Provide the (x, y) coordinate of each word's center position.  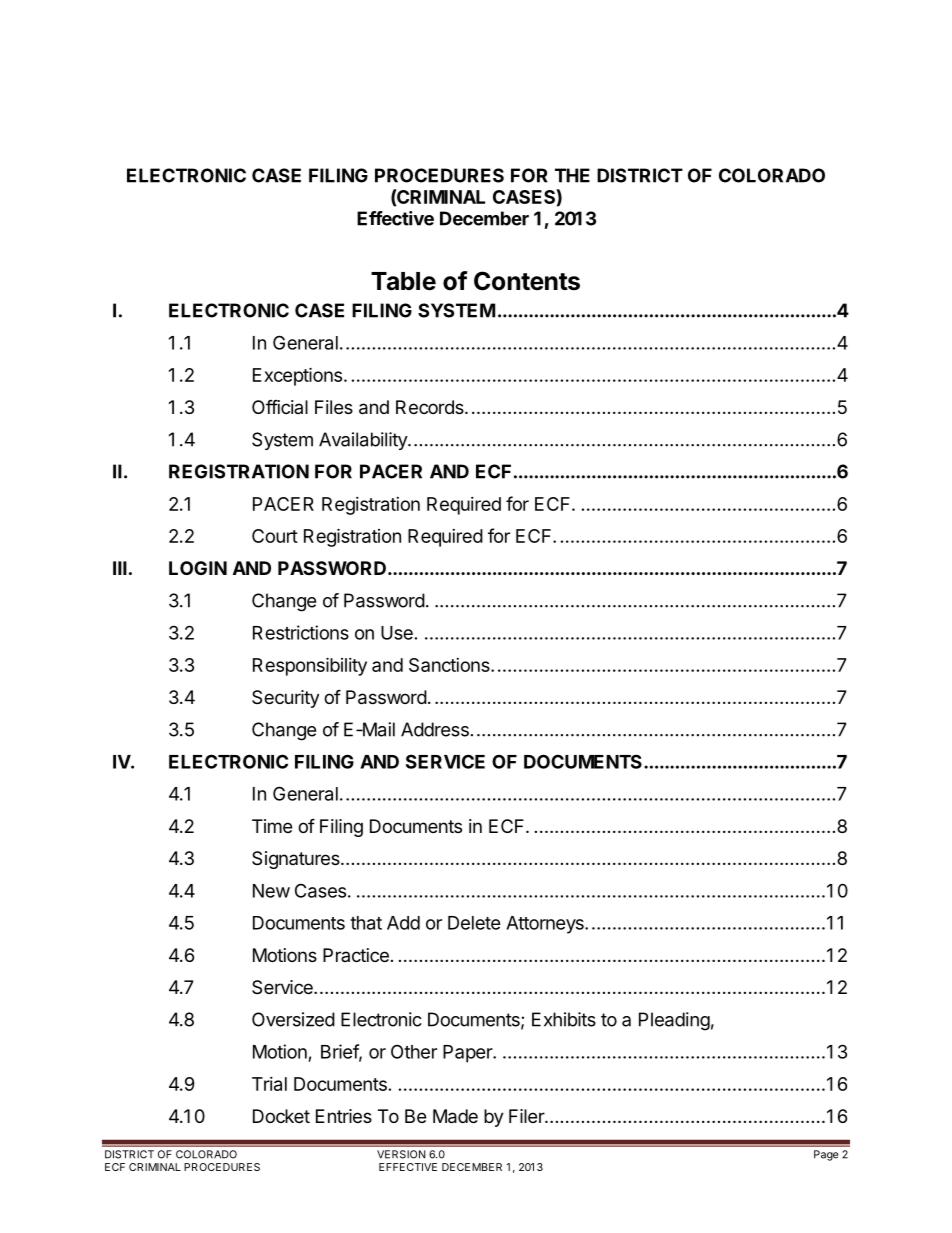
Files (334, 407)
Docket (281, 1116)
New (271, 891)
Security (285, 699)
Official (280, 406)
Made (455, 1116)
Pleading (674, 1021)
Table (403, 281)
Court (275, 536)
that (366, 923)
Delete (474, 923)
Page (826, 1155)
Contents (527, 281)
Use (397, 633)
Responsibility (310, 666)
